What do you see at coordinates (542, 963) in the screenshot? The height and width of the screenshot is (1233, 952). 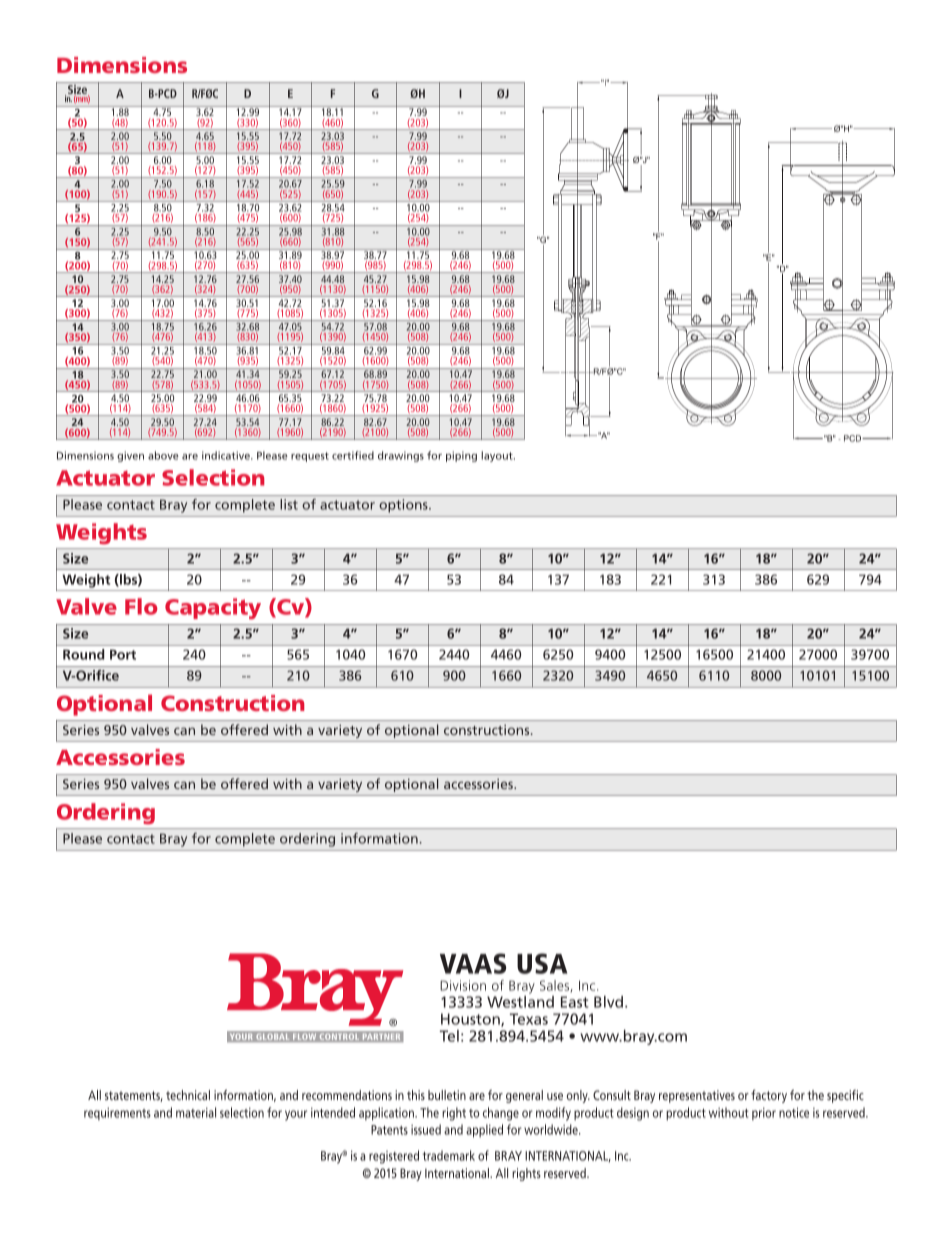 I see `USA` at bounding box center [542, 963].
